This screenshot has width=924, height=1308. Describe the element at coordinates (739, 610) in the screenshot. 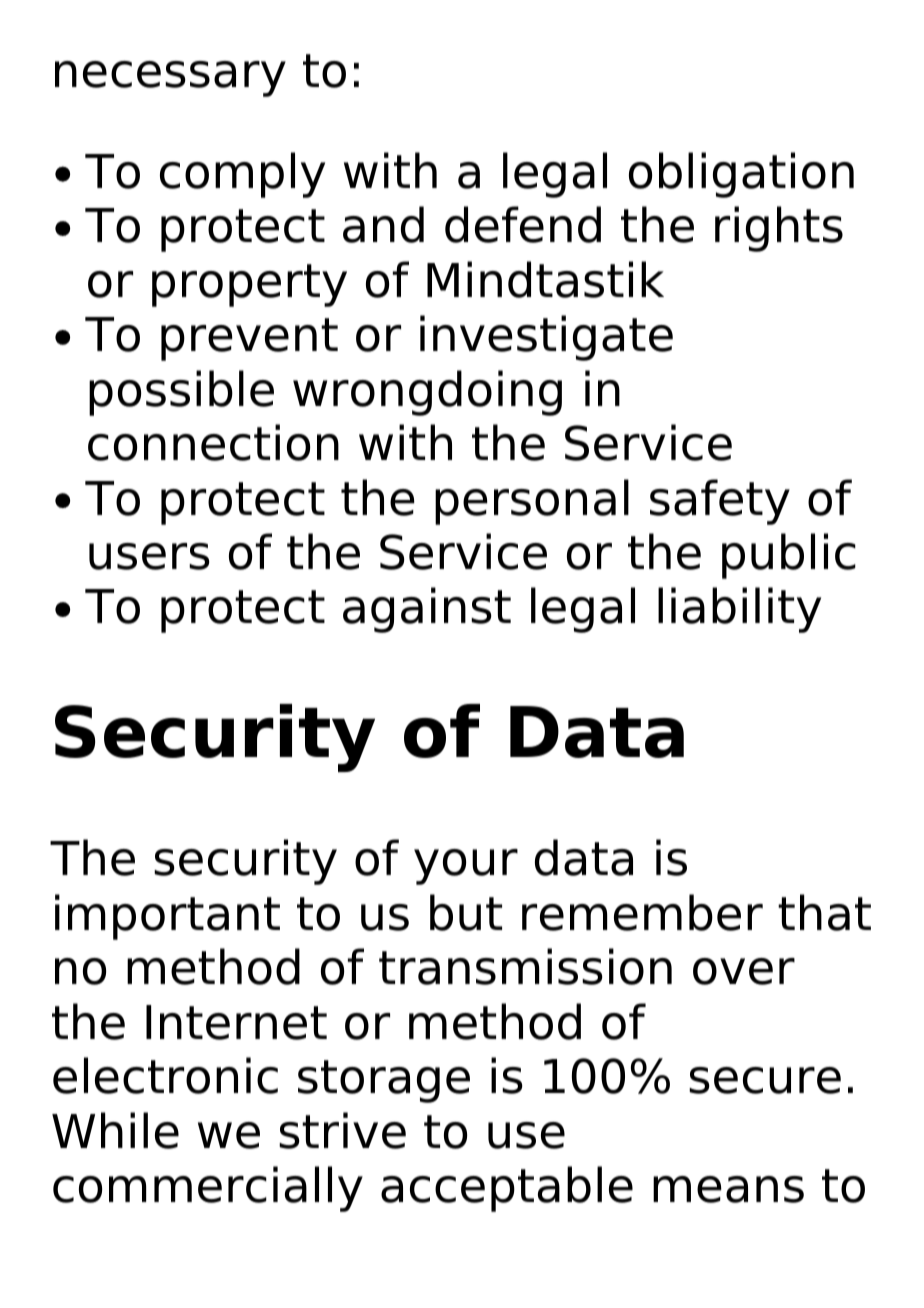

I see `liability` at that location.
